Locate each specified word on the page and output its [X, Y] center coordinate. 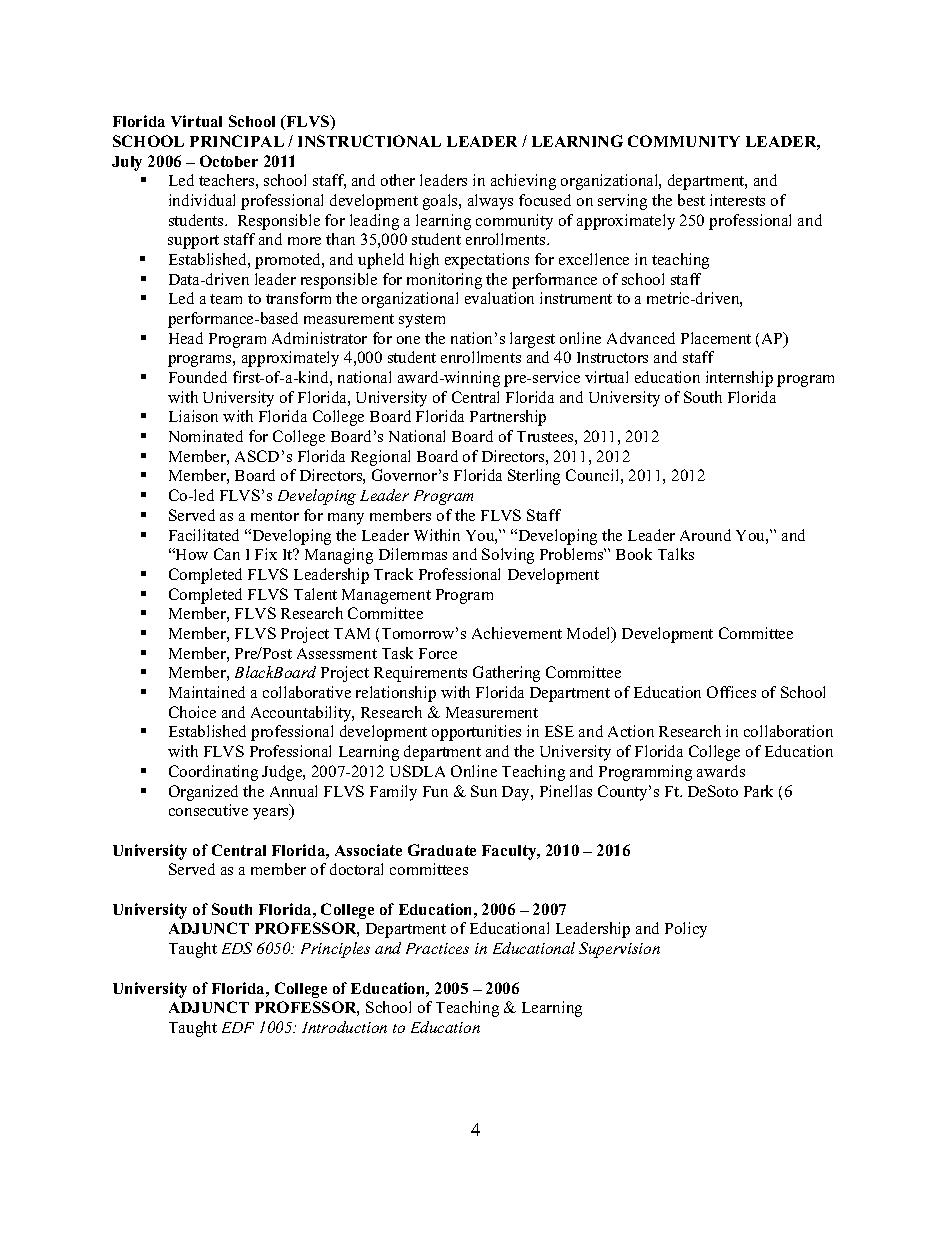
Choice [192, 712]
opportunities [476, 733]
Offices [731, 692]
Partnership [508, 418]
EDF [238, 1027]
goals [441, 202]
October [229, 161]
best [691, 200]
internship [739, 379]
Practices [437, 948]
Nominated [206, 436]
